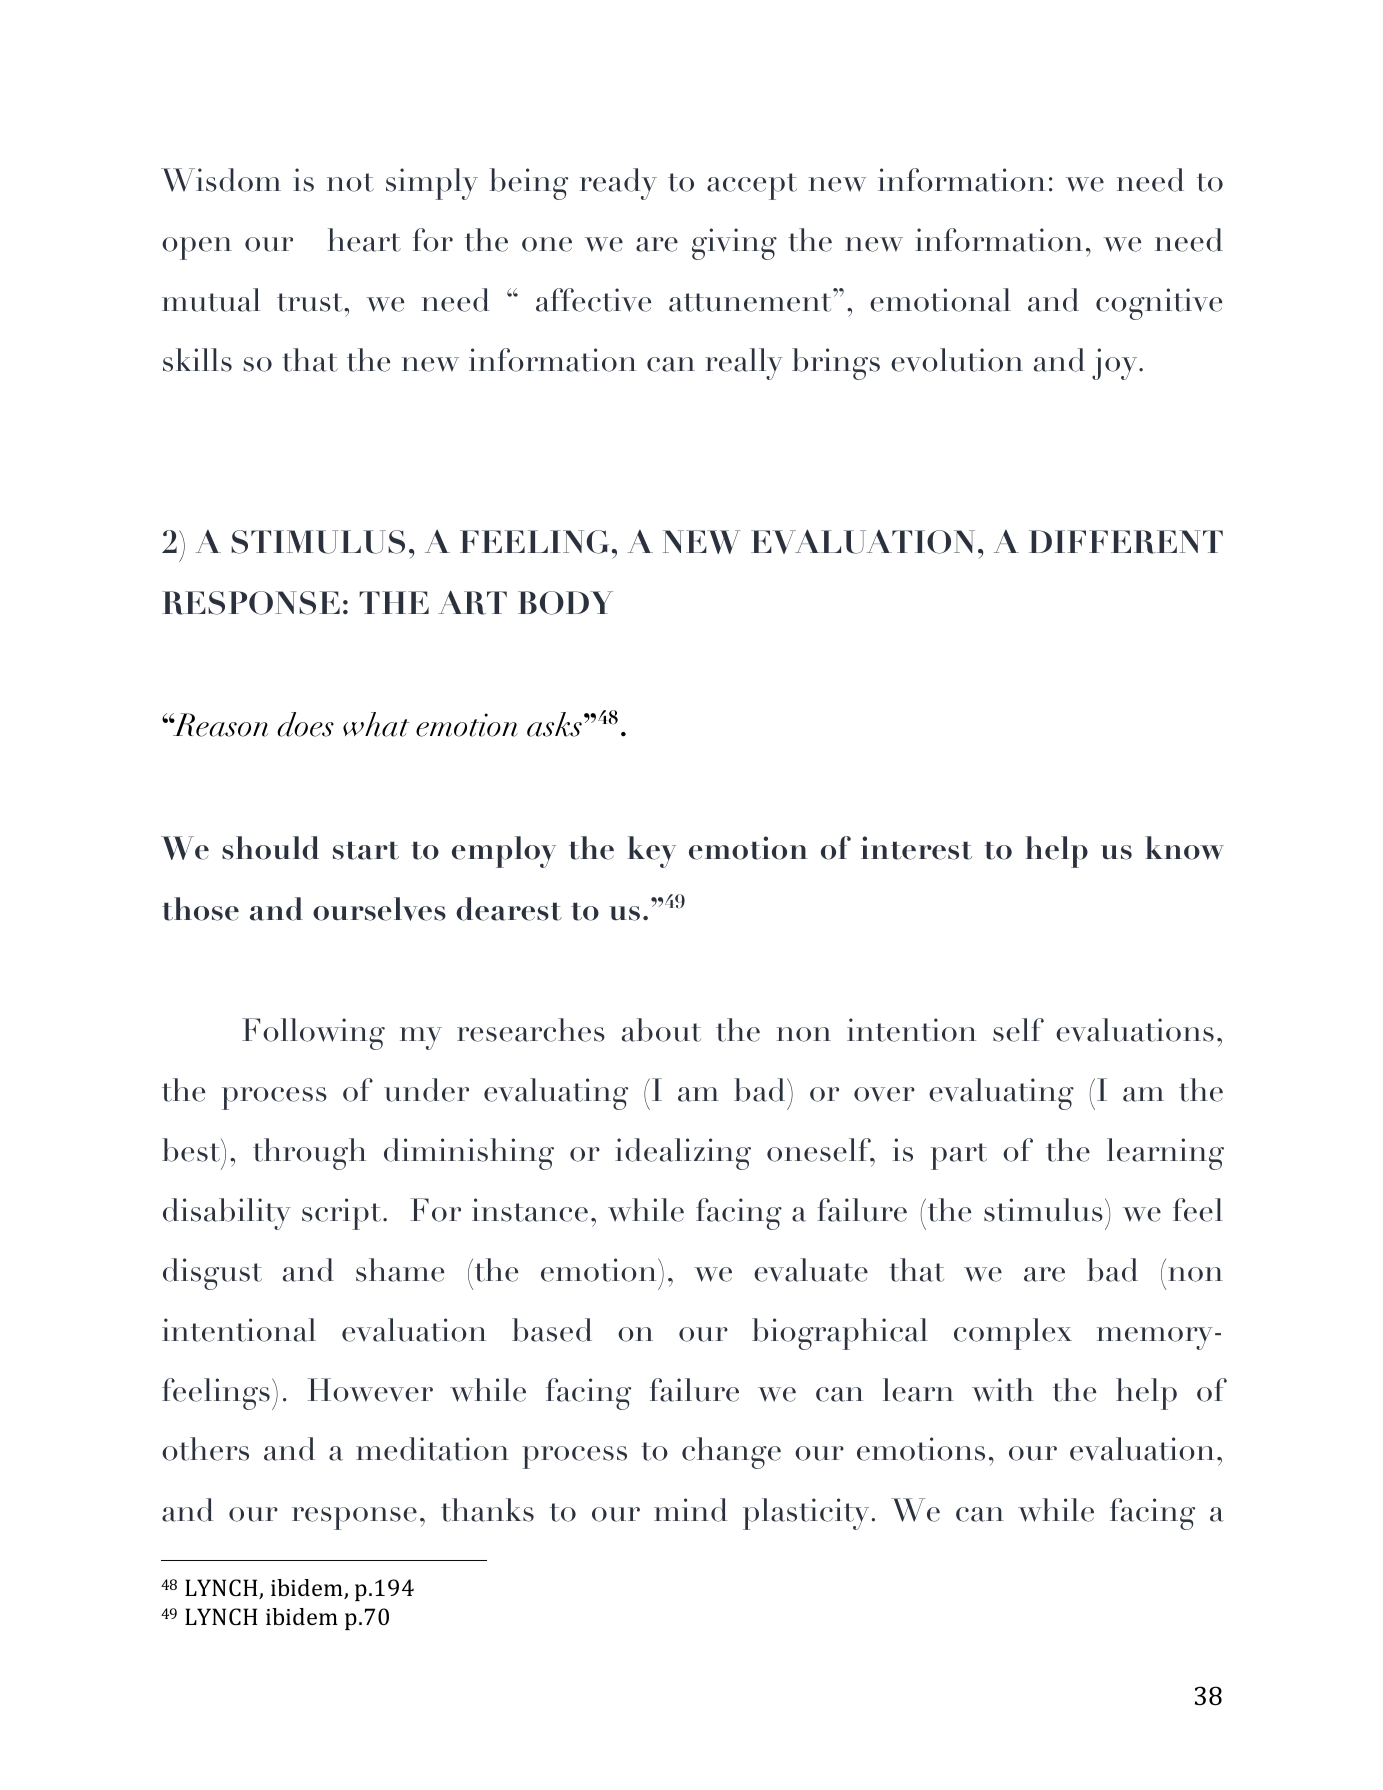  What do you see at coordinates (744, 364) in the screenshot?
I see `really` at bounding box center [744, 364].
